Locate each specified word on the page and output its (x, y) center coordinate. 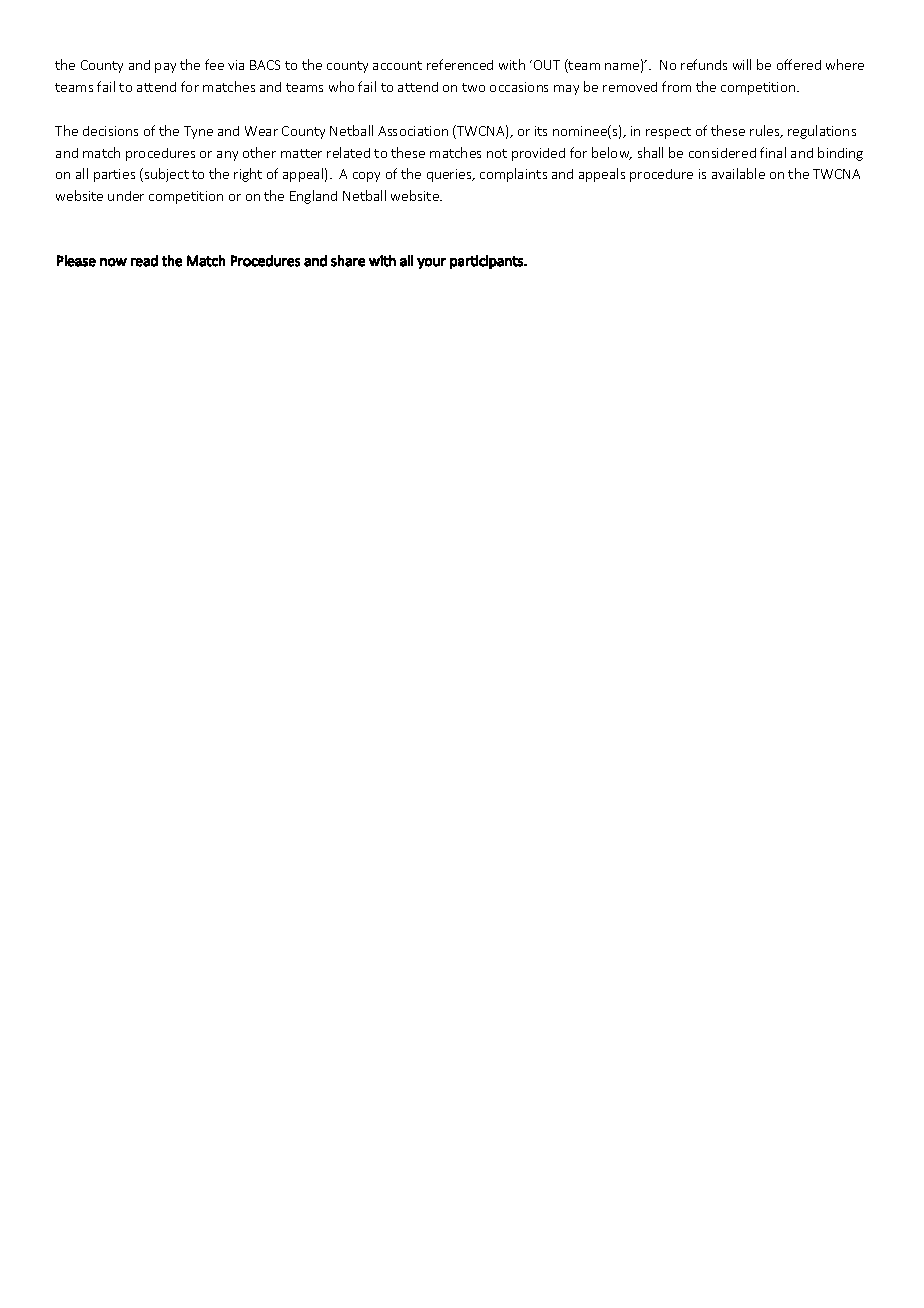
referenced (460, 64)
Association (413, 131)
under (126, 196)
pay (165, 68)
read (144, 261)
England (313, 197)
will (742, 64)
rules (766, 131)
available (738, 173)
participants (487, 262)
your (431, 263)
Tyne (198, 132)
